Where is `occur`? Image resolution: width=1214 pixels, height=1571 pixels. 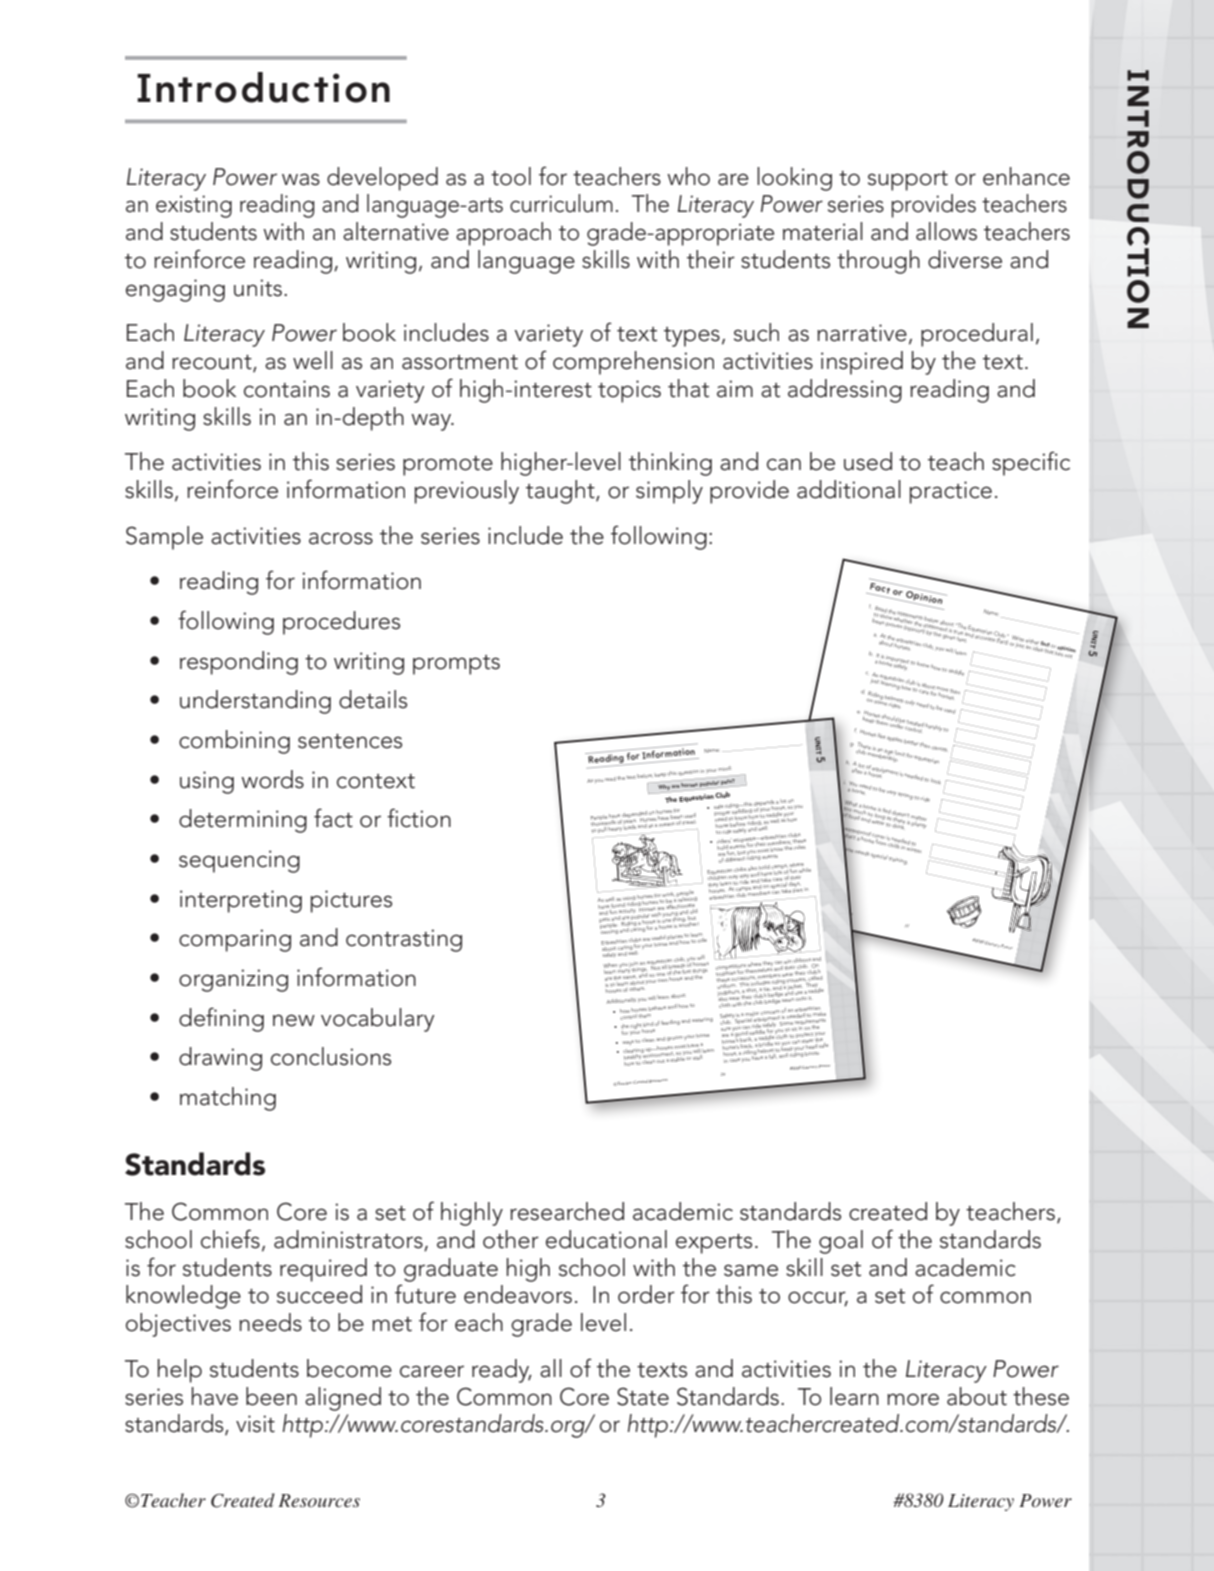
occur is located at coordinates (818, 1298).
